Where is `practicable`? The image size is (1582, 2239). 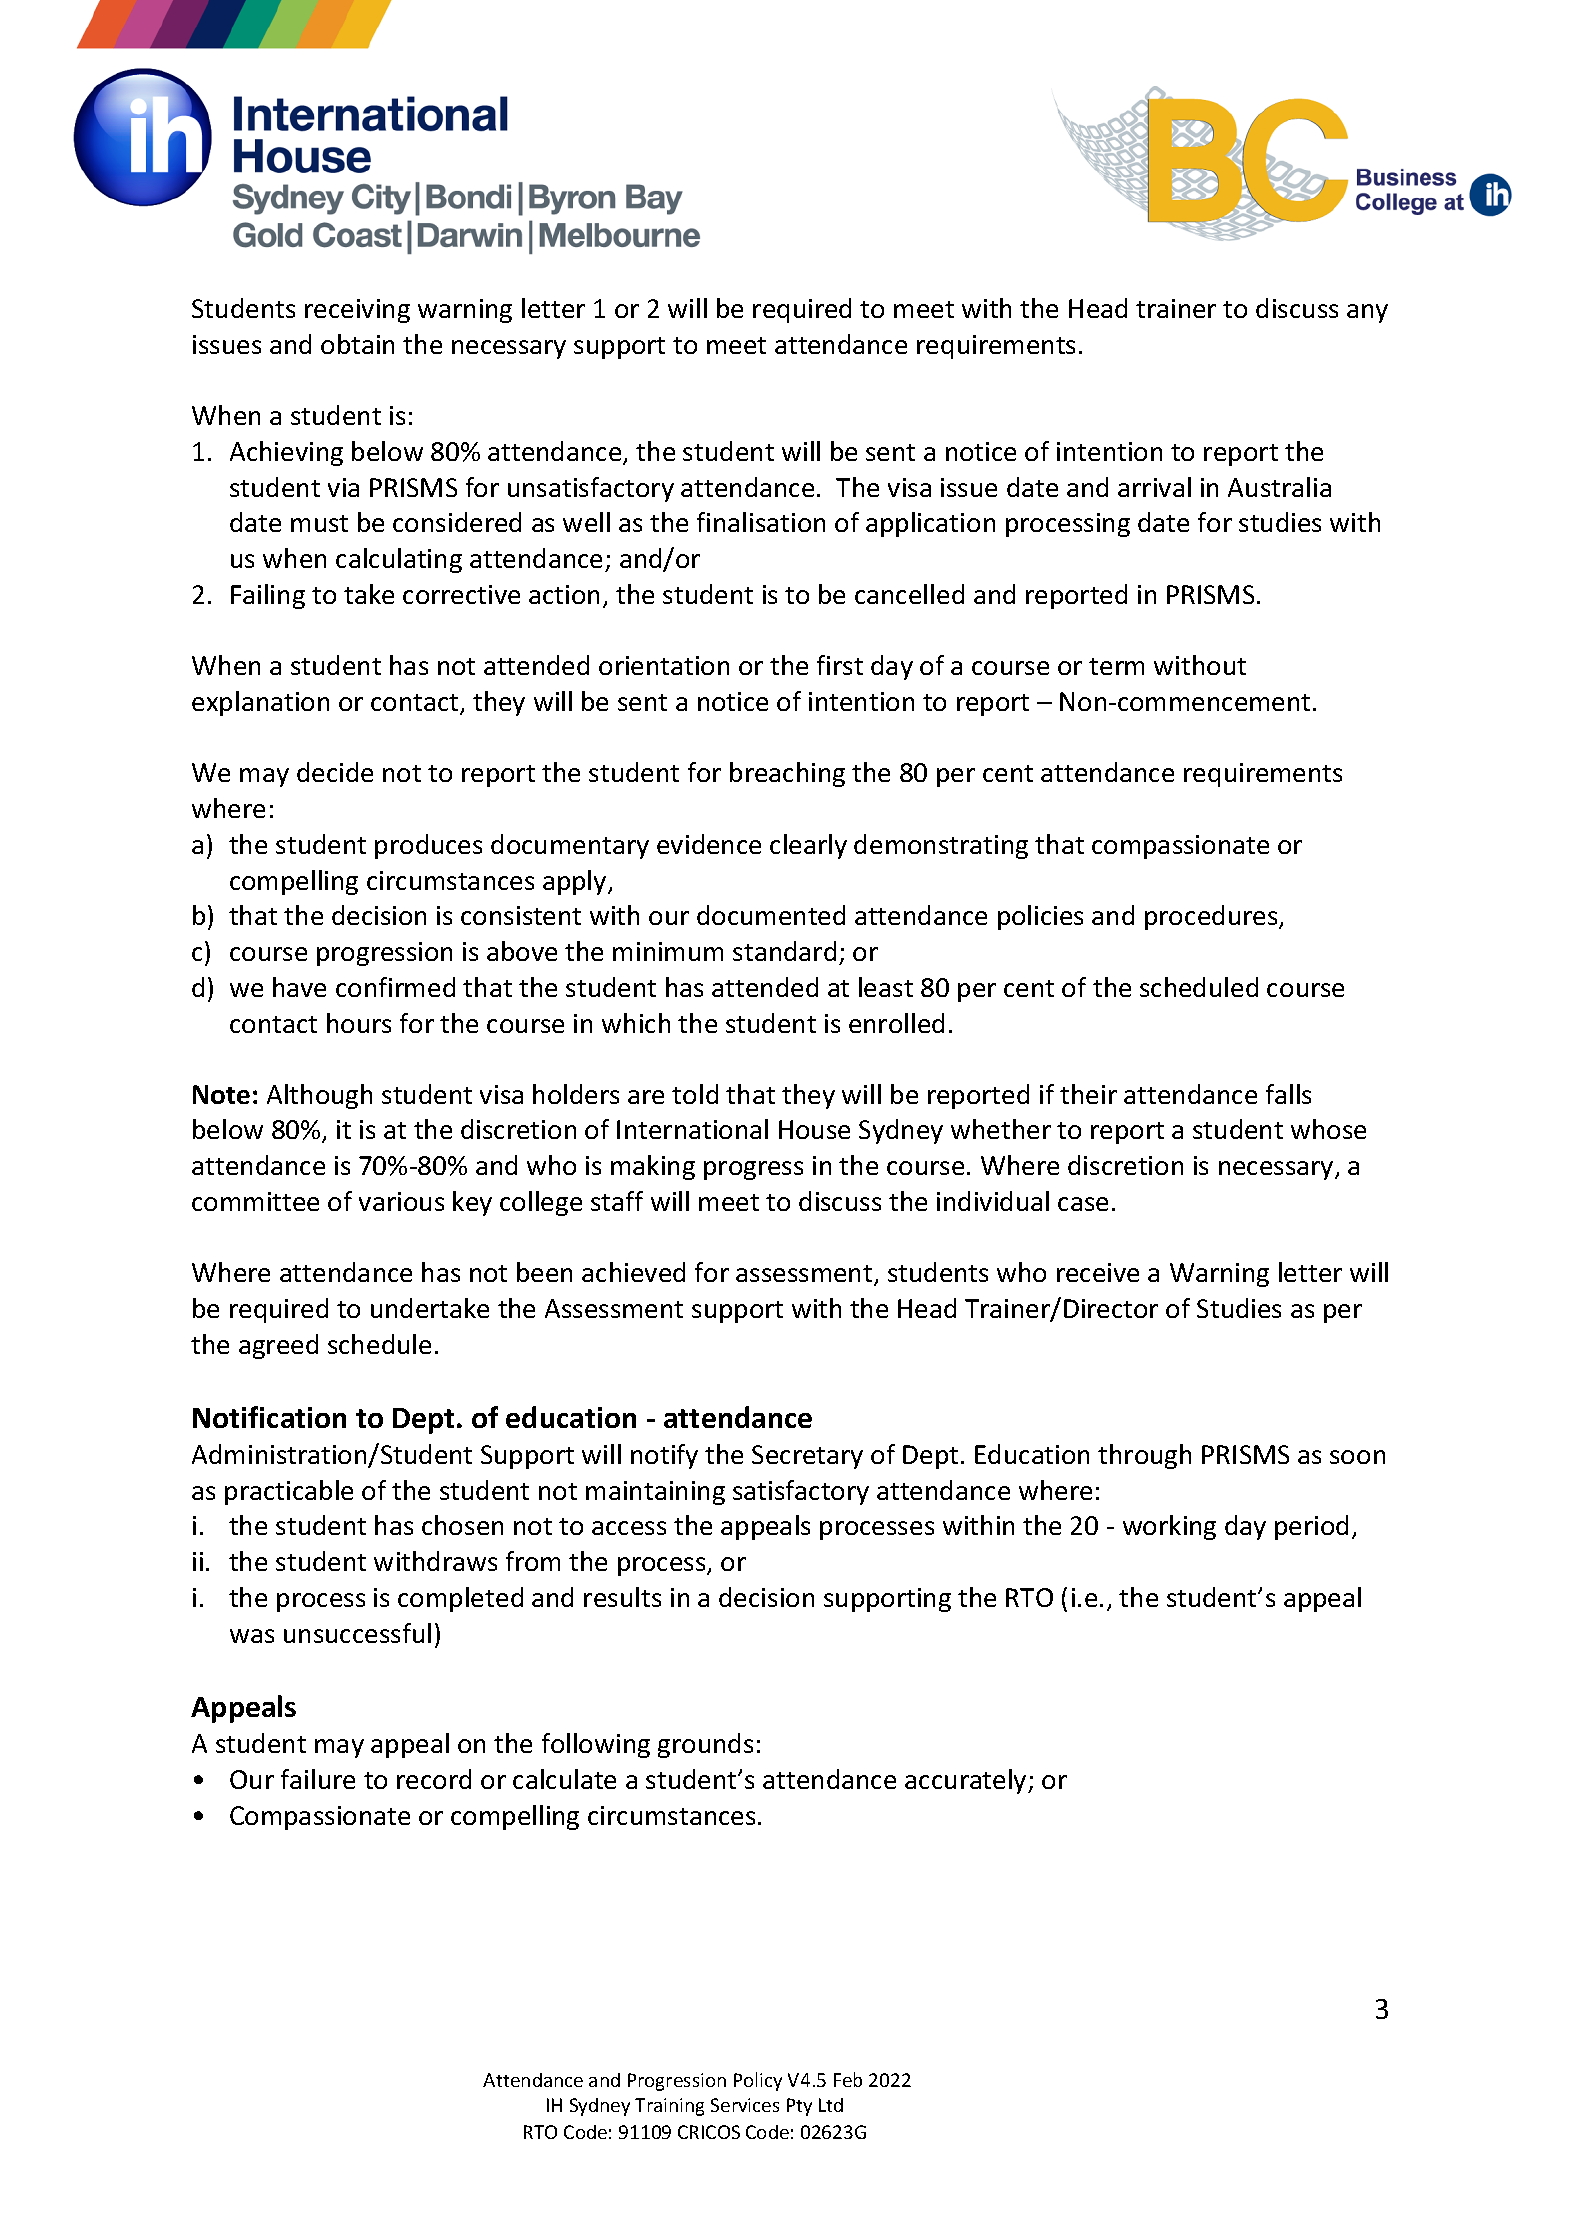 practicable is located at coordinates (289, 1492).
